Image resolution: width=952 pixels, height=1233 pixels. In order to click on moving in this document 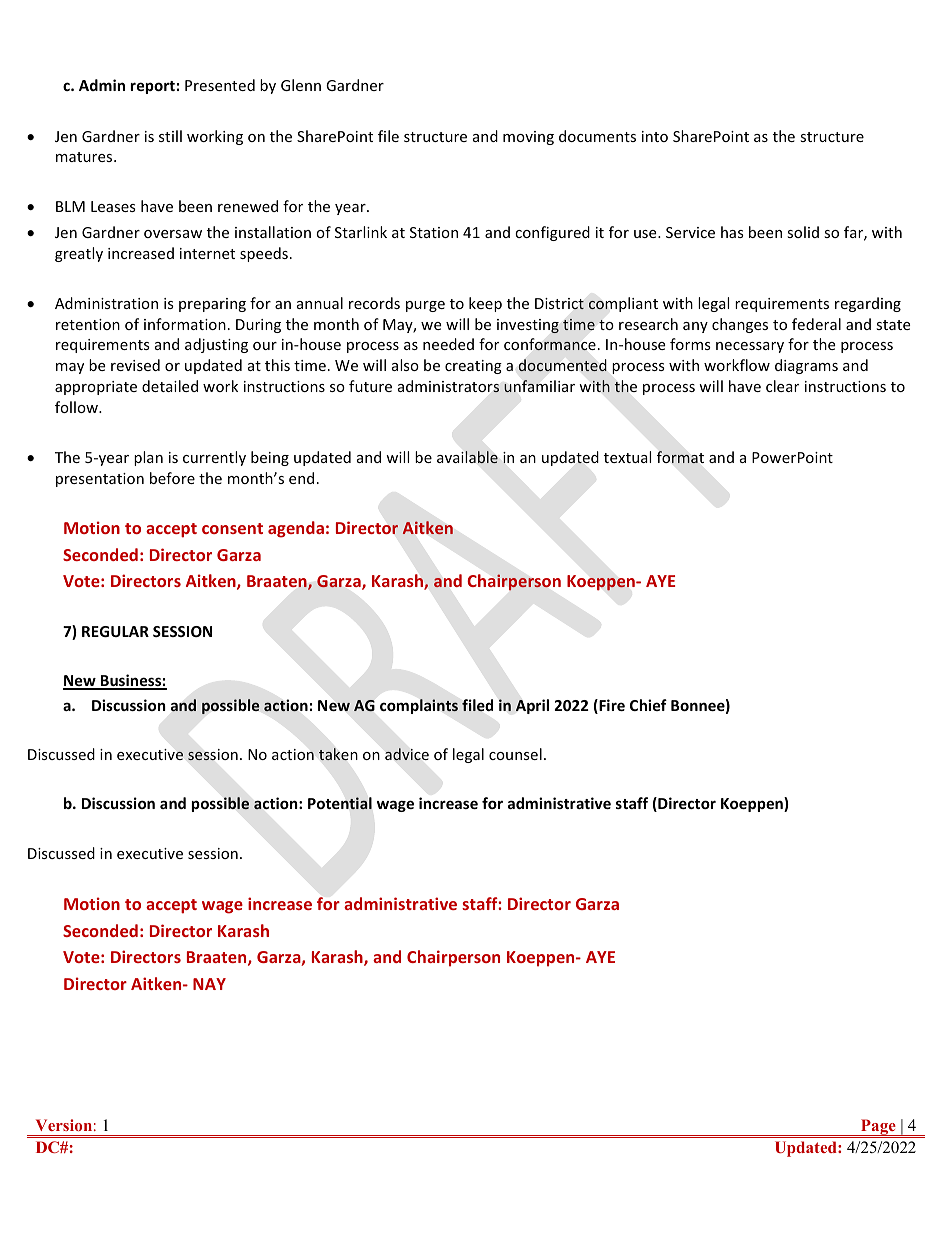, I will do `click(528, 138)`.
